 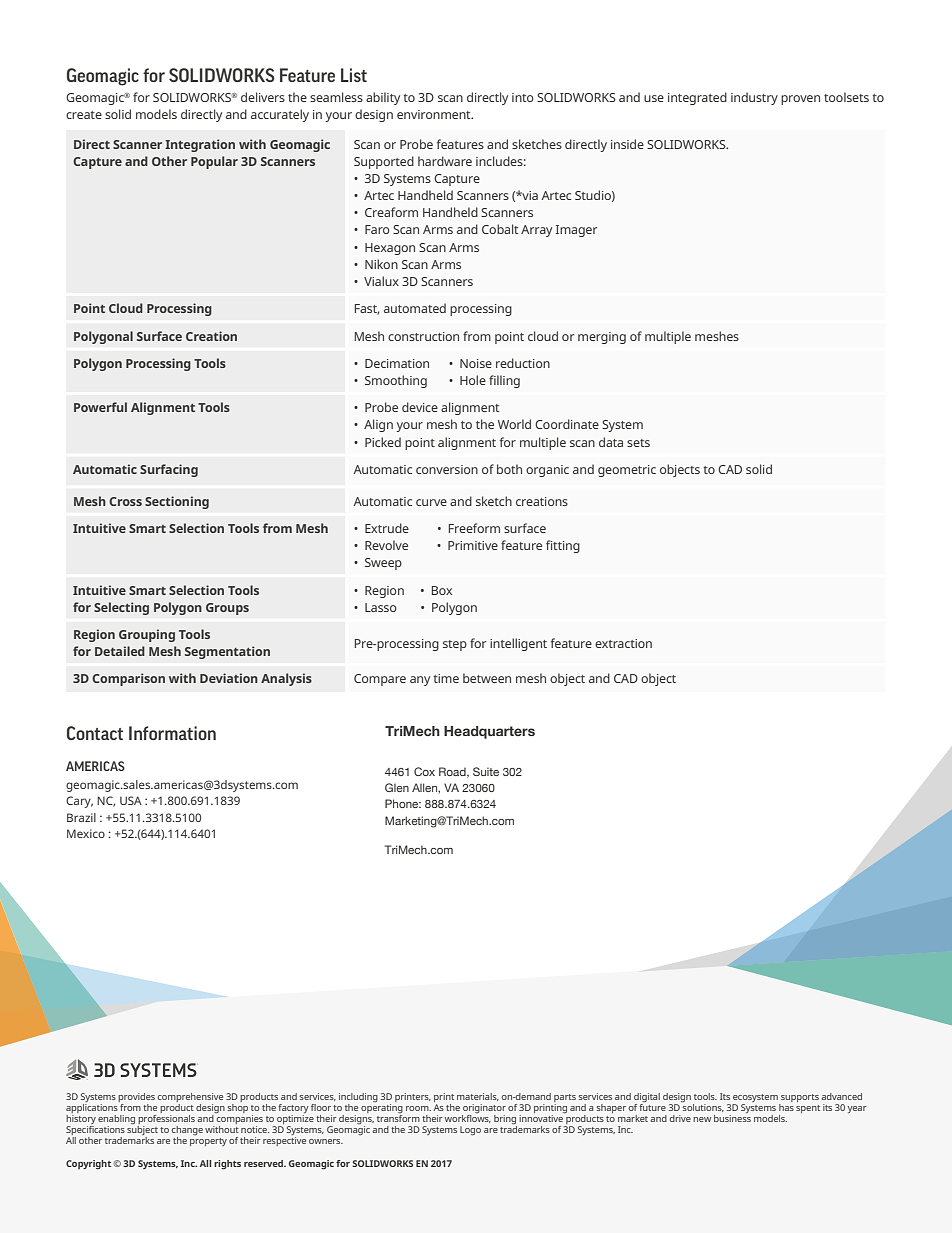 I want to click on extraction, so click(x=623, y=643).
